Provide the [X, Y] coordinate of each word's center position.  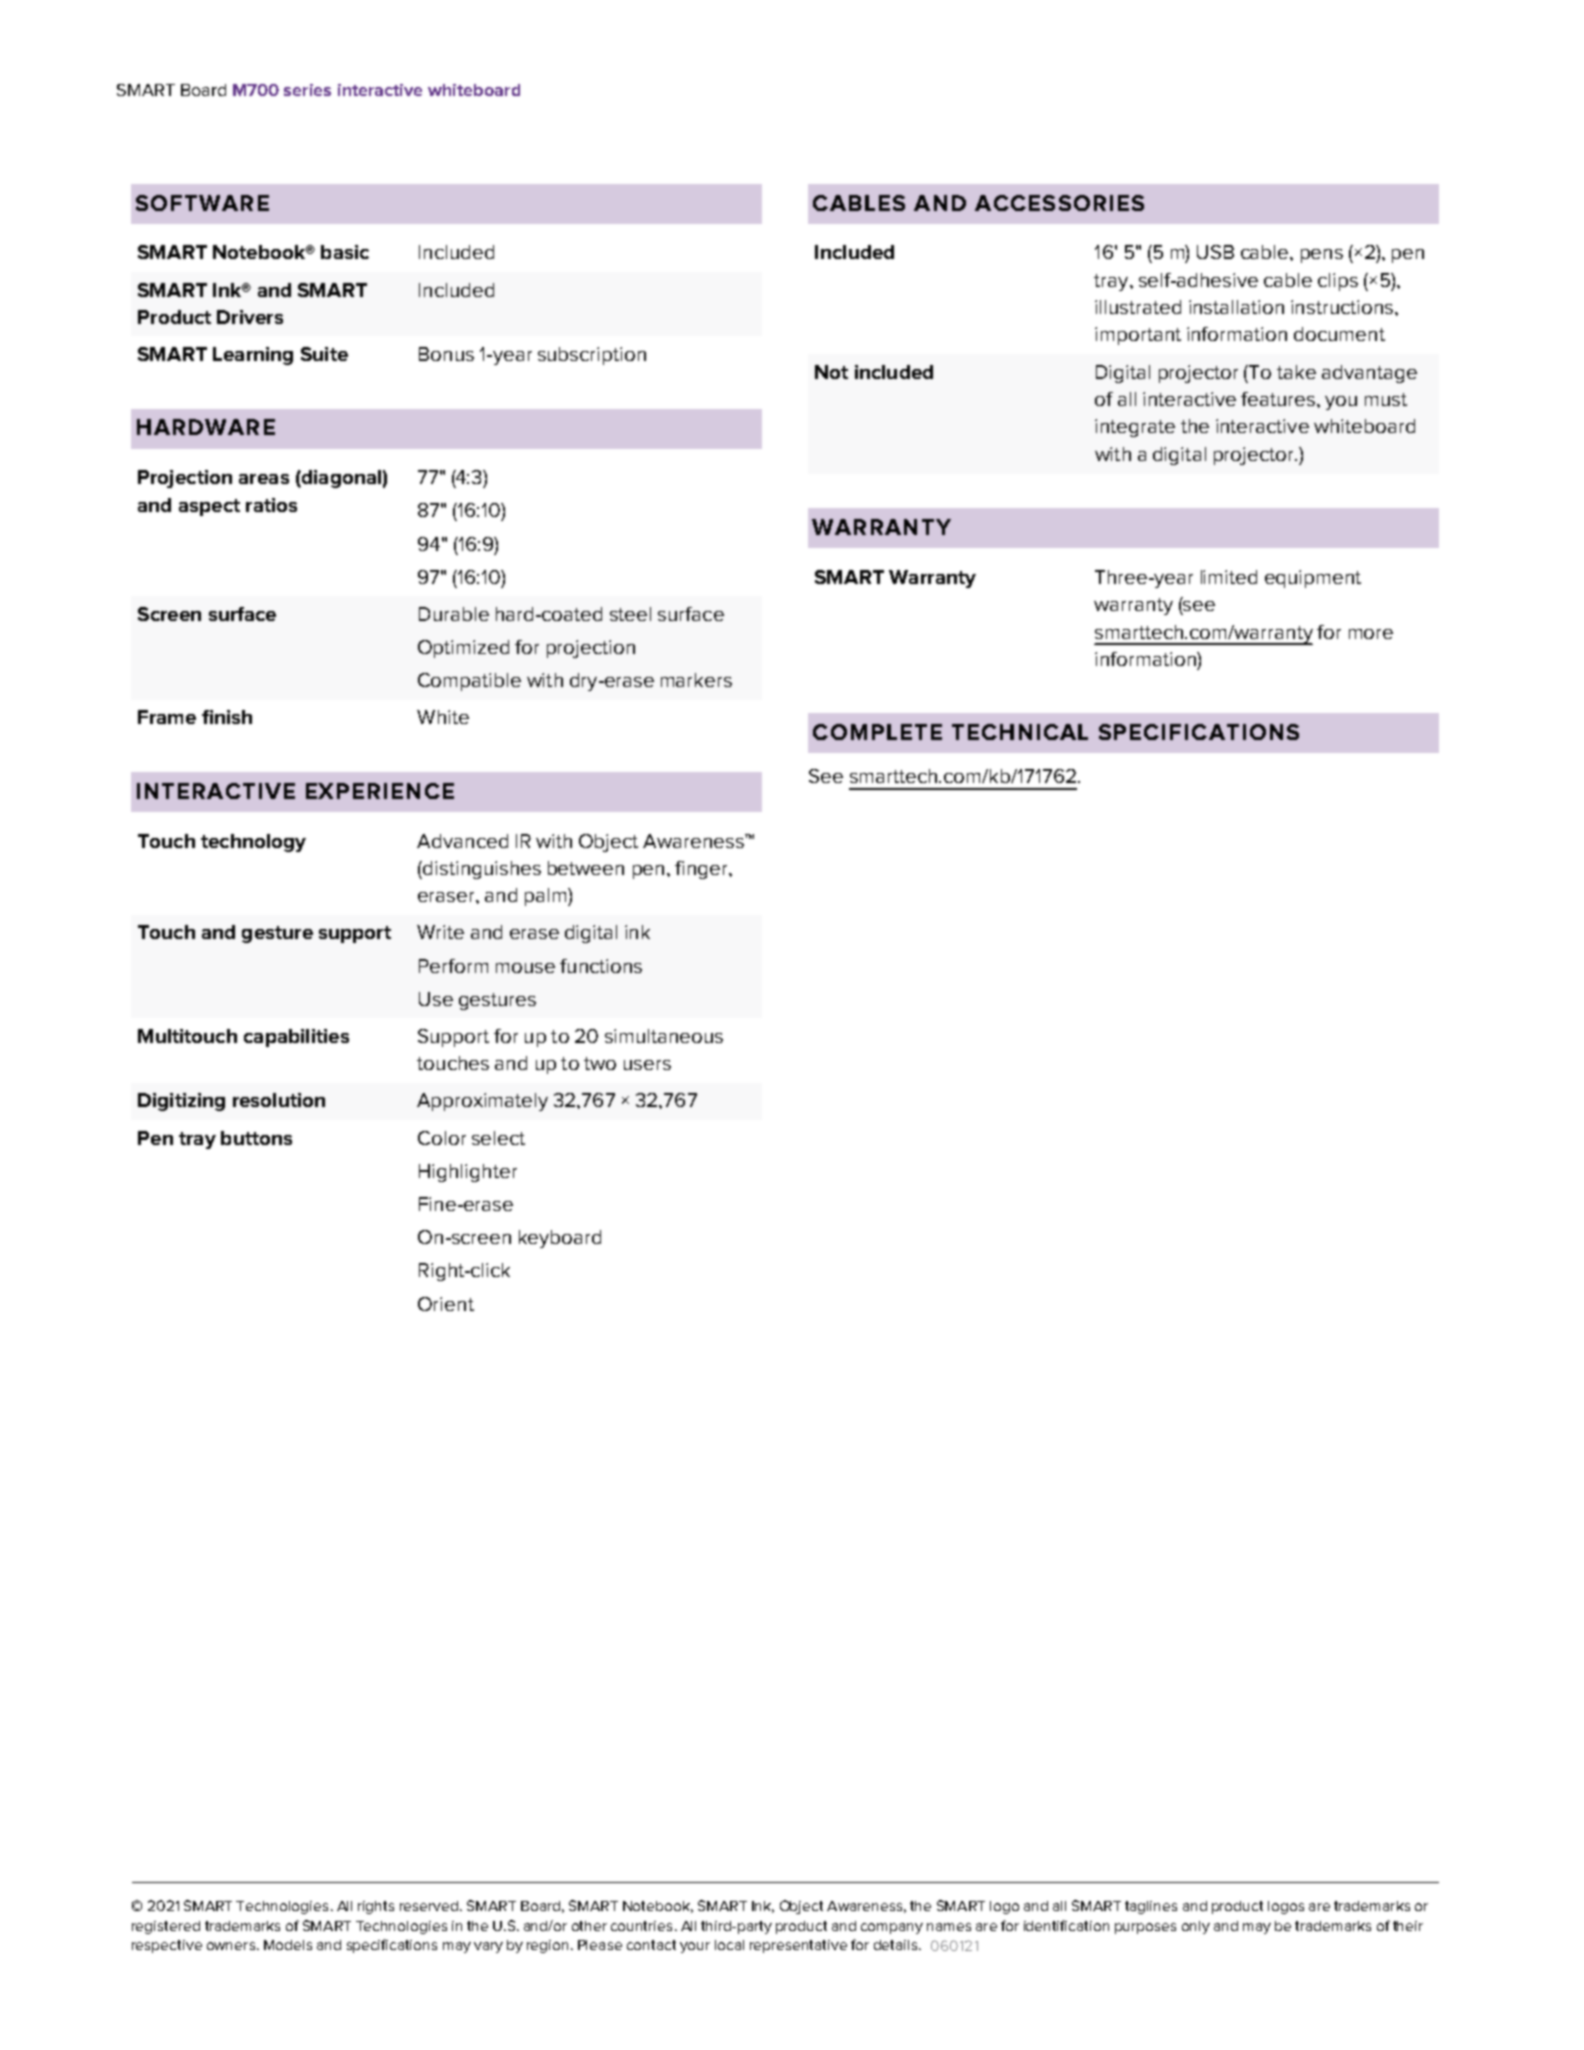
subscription [592, 356]
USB [1215, 252]
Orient [446, 1304]
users [647, 1065]
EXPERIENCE [380, 791]
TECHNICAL [1020, 732]
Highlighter [468, 1173]
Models [288, 1945]
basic [345, 252]
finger [702, 870]
